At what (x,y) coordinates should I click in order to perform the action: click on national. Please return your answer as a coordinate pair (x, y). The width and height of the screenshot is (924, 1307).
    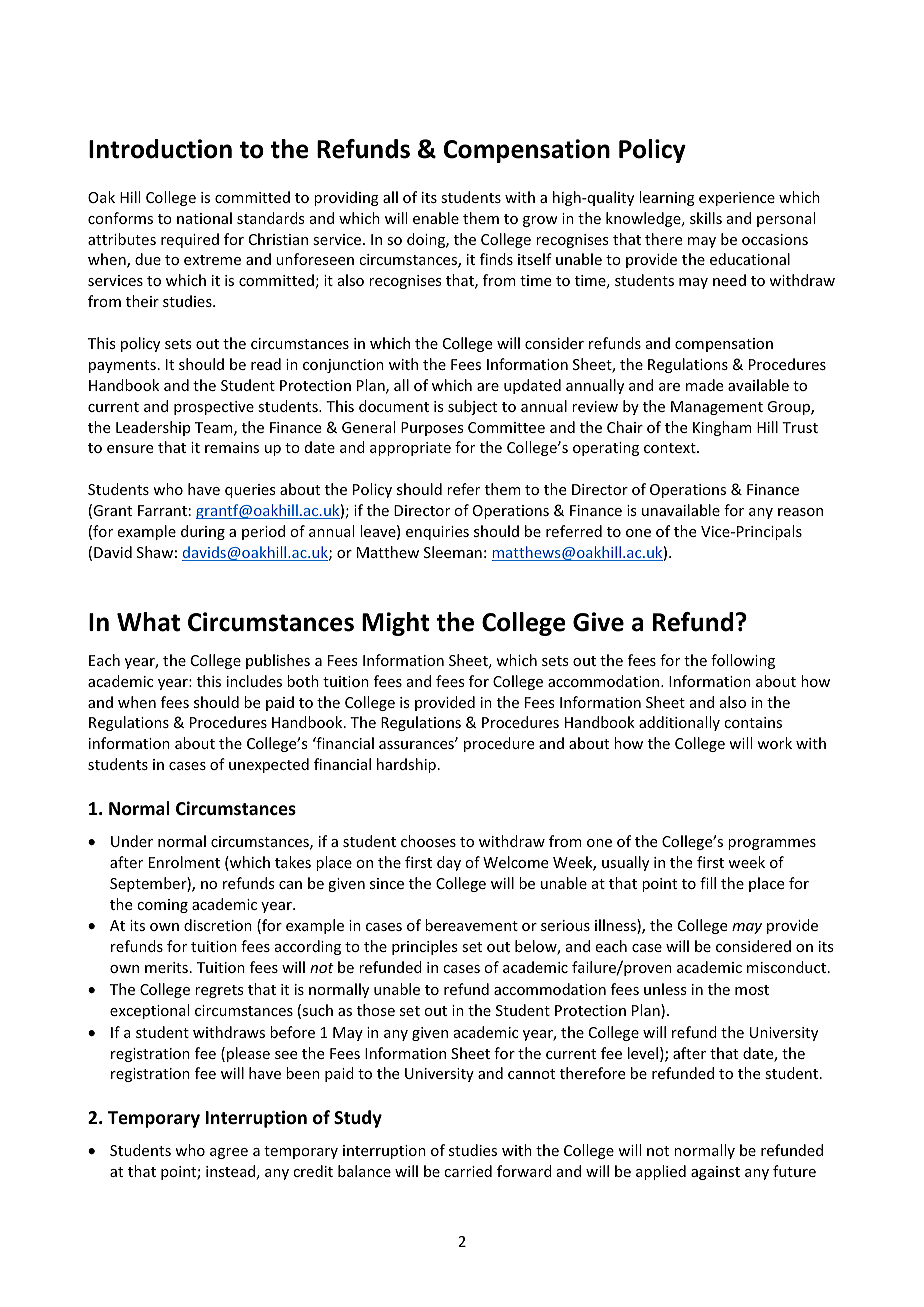
    Looking at the image, I should click on (204, 218).
